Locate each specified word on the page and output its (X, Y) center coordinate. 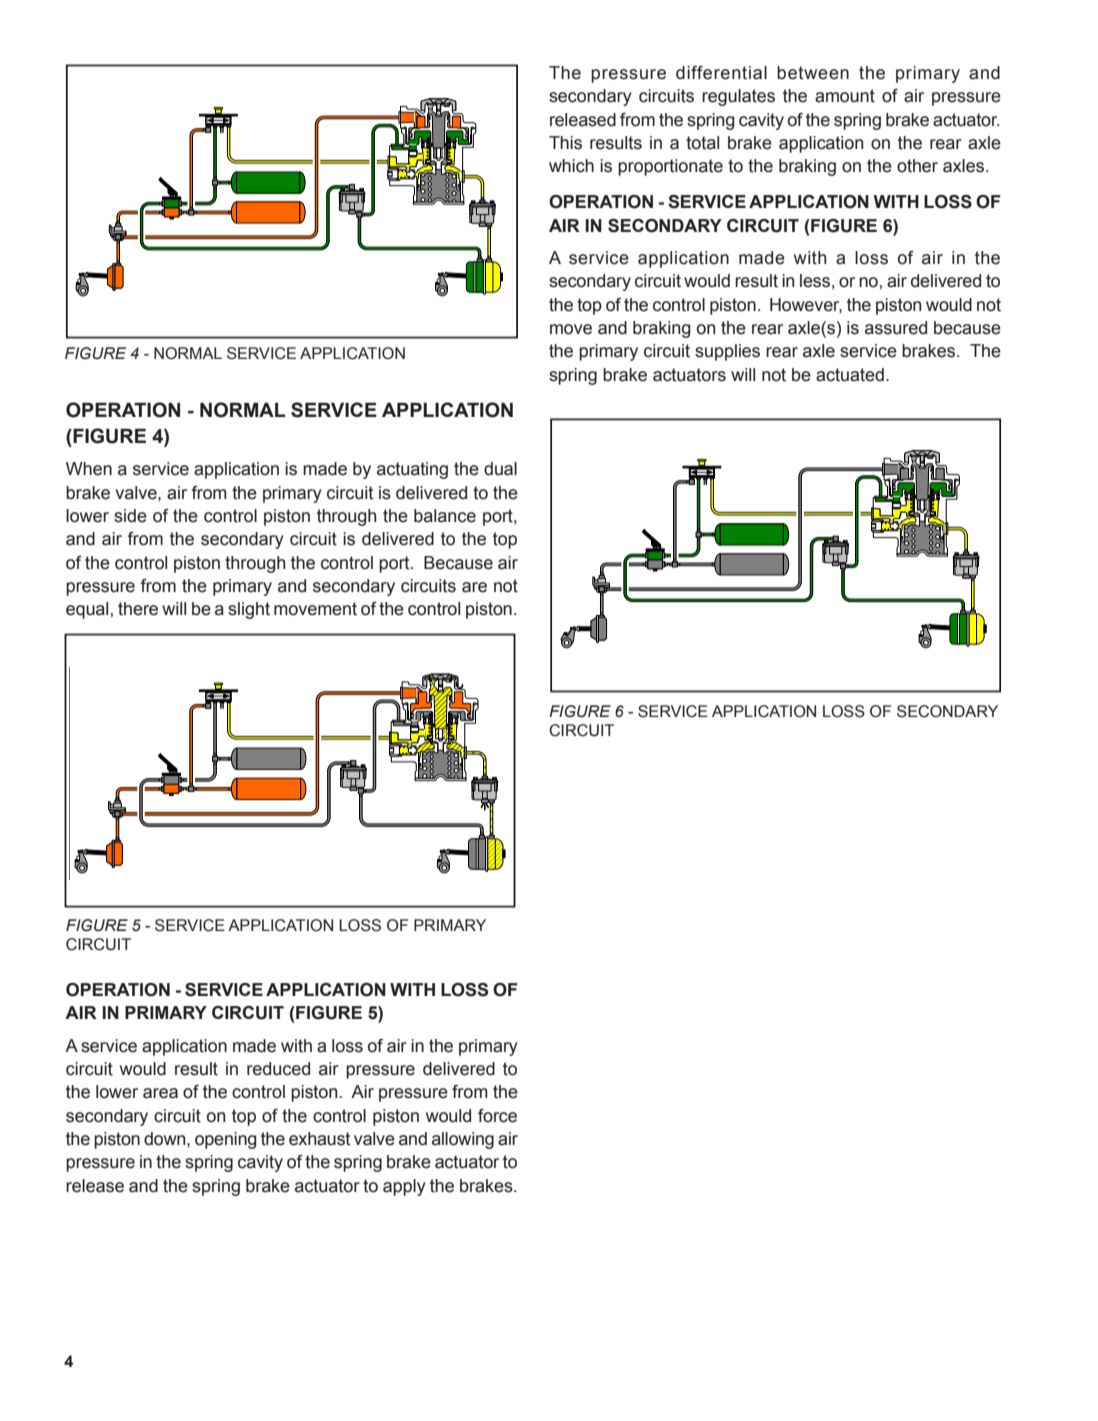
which (571, 166)
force (497, 1116)
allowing (463, 1140)
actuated (850, 375)
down (166, 1139)
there (138, 609)
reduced (278, 1069)
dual (500, 469)
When (89, 469)
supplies (727, 352)
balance (445, 516)
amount (845, 96)
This (565, 143)
